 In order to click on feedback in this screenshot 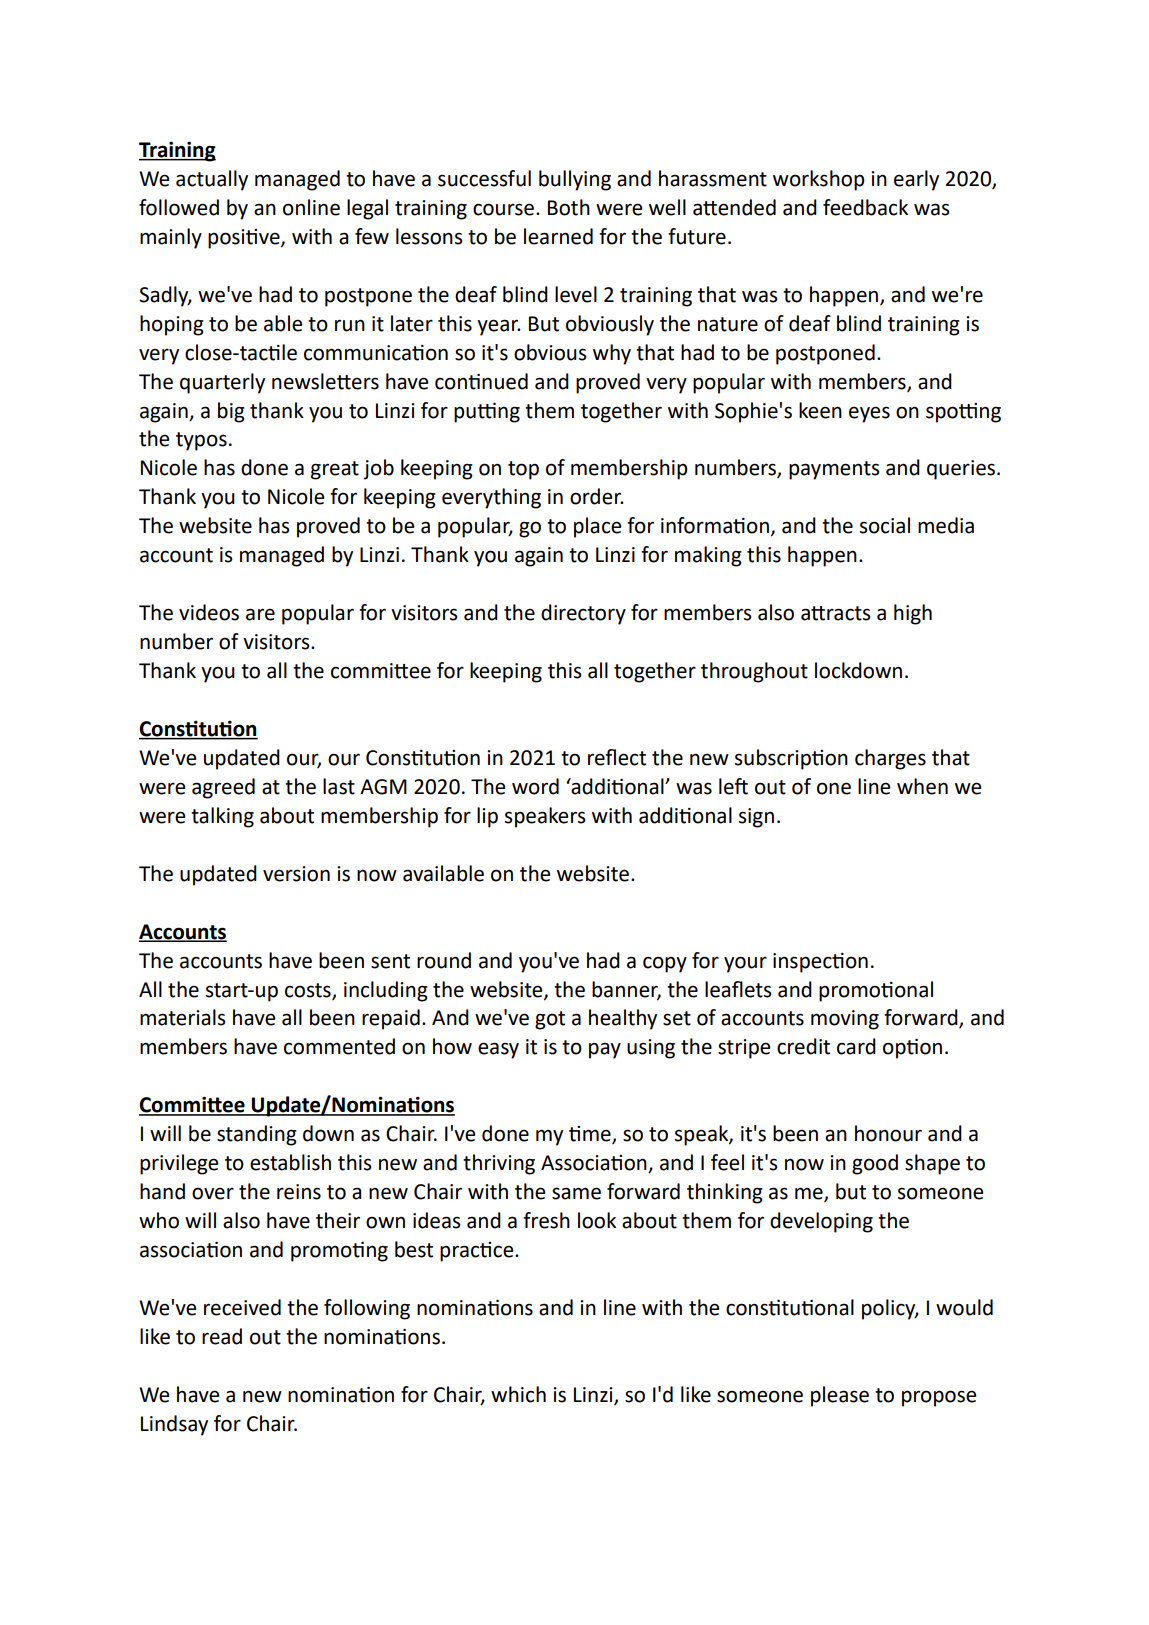, I will do `click(865, 207)`.
